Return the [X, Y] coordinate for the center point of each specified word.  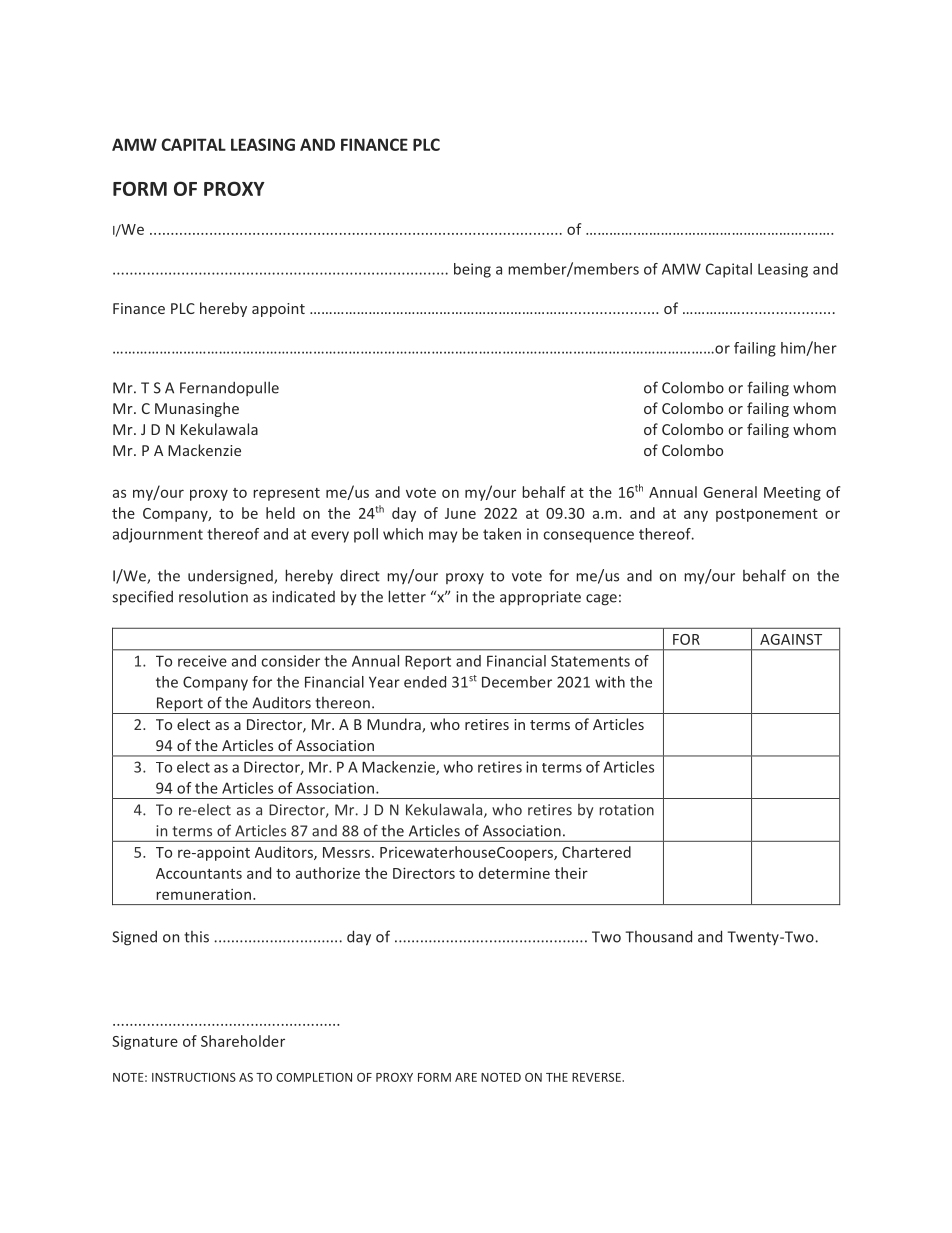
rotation [627, 810]
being [472, 270]
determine [514, 873]
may [443, 537]
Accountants [199, 873]
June [460, 513]
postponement [767, 515]
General [730, 492]
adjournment [158, 535]
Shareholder [243, 1041]
